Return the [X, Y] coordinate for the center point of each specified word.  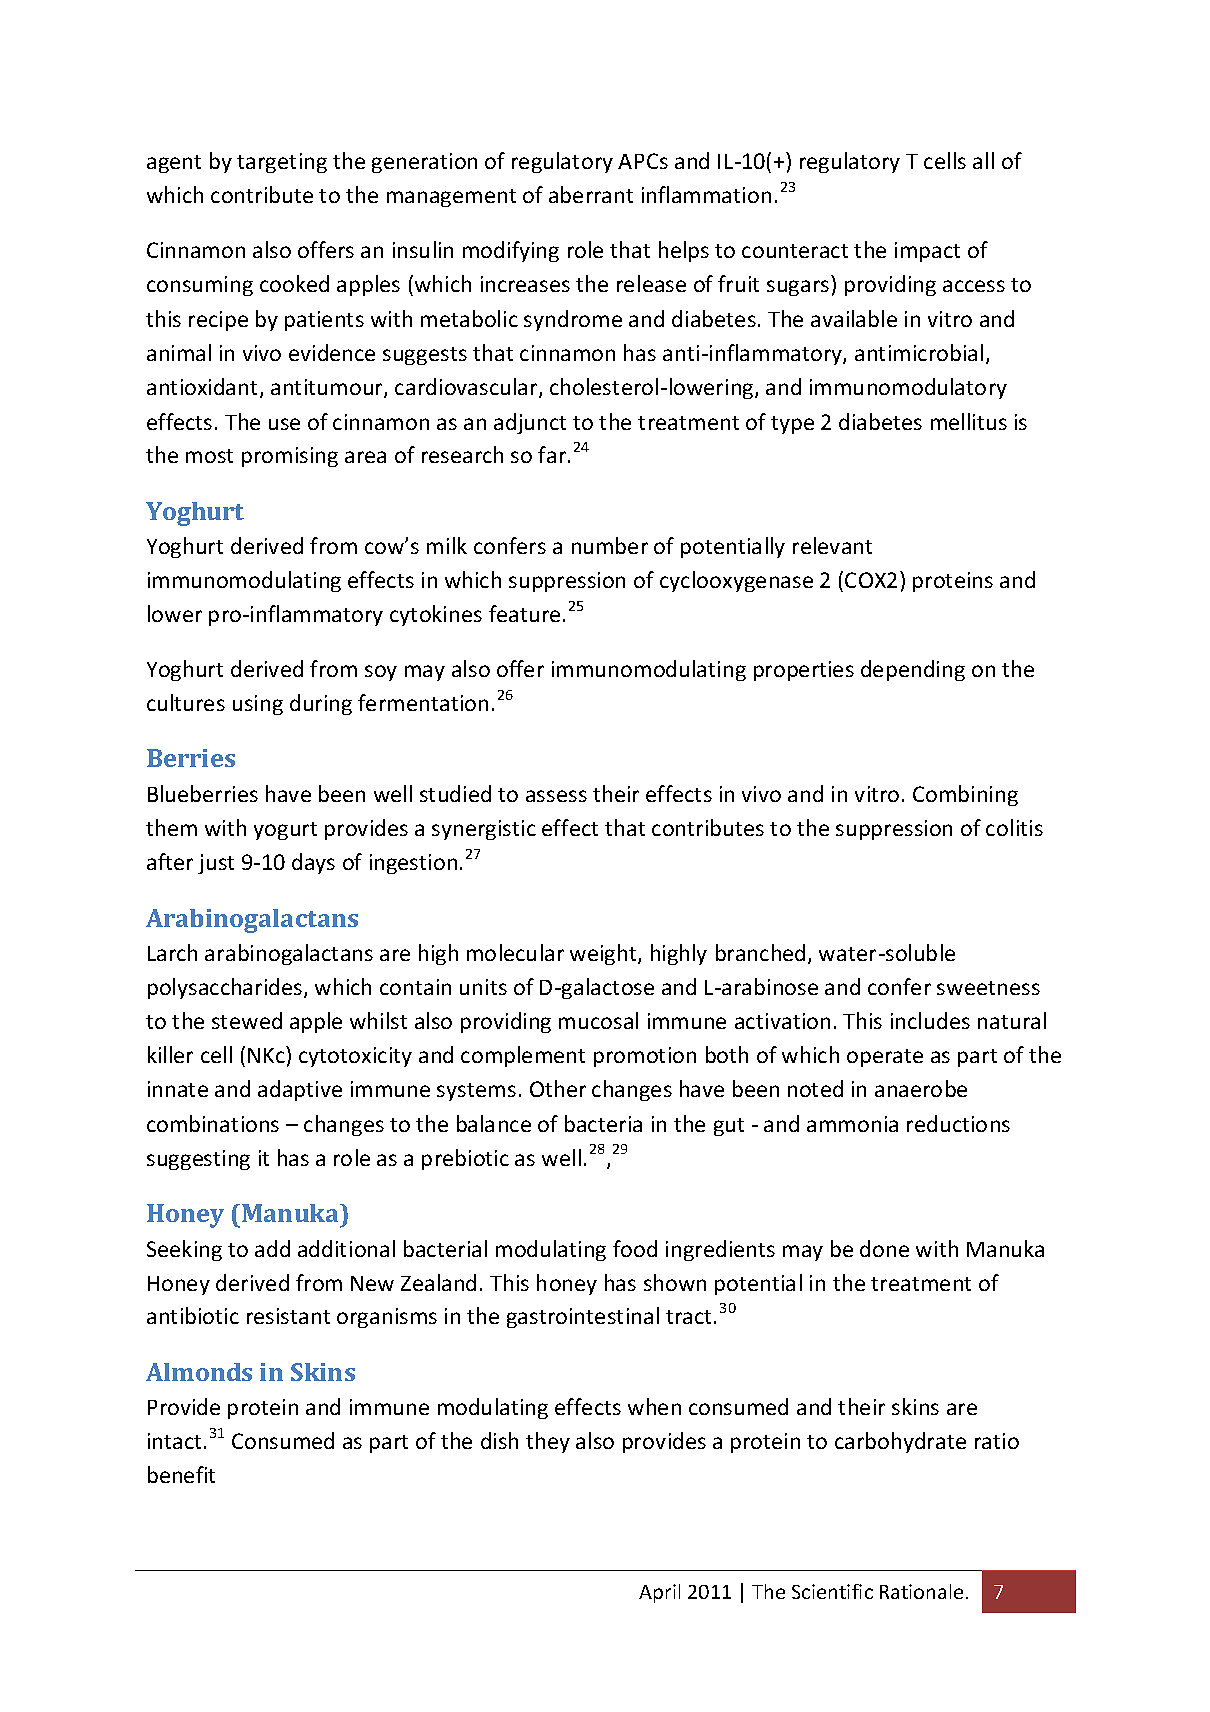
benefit [181, 1474]
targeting [282, 163]
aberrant [591, 194]
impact [927, 252]
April [659, 1593]
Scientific [832, 1591]
